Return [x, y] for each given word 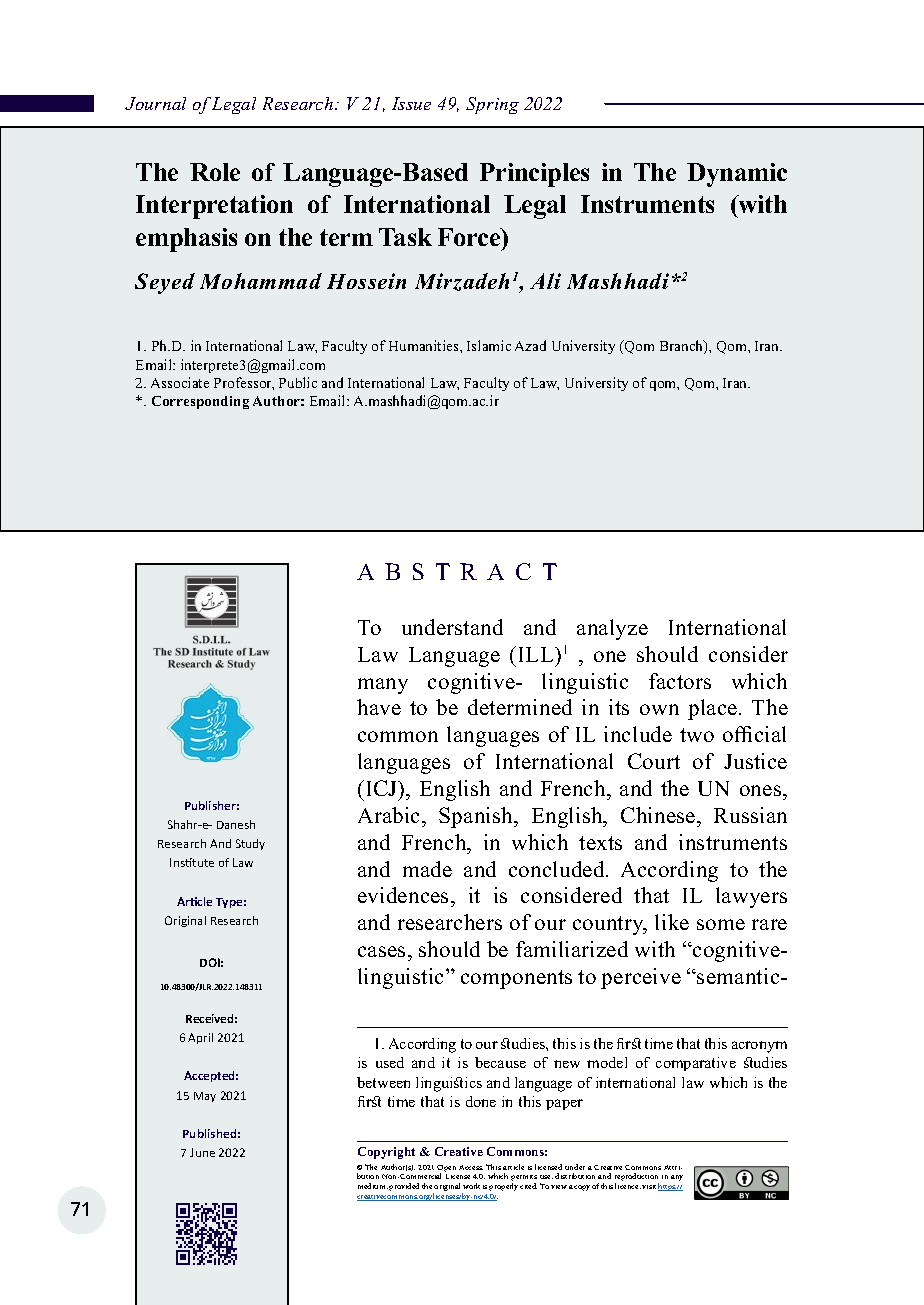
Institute [192, 862]
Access [471, 1167]
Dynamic [737, 175]
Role [215, 172]
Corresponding [200, 402]
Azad [530, 345]
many [383, 686]
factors [680, 681]
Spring [492, 105]
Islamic [489, 345]
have [379, 707]
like [672, 922]
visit [649, 1187]
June [202, 1152]
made [427, 869]
